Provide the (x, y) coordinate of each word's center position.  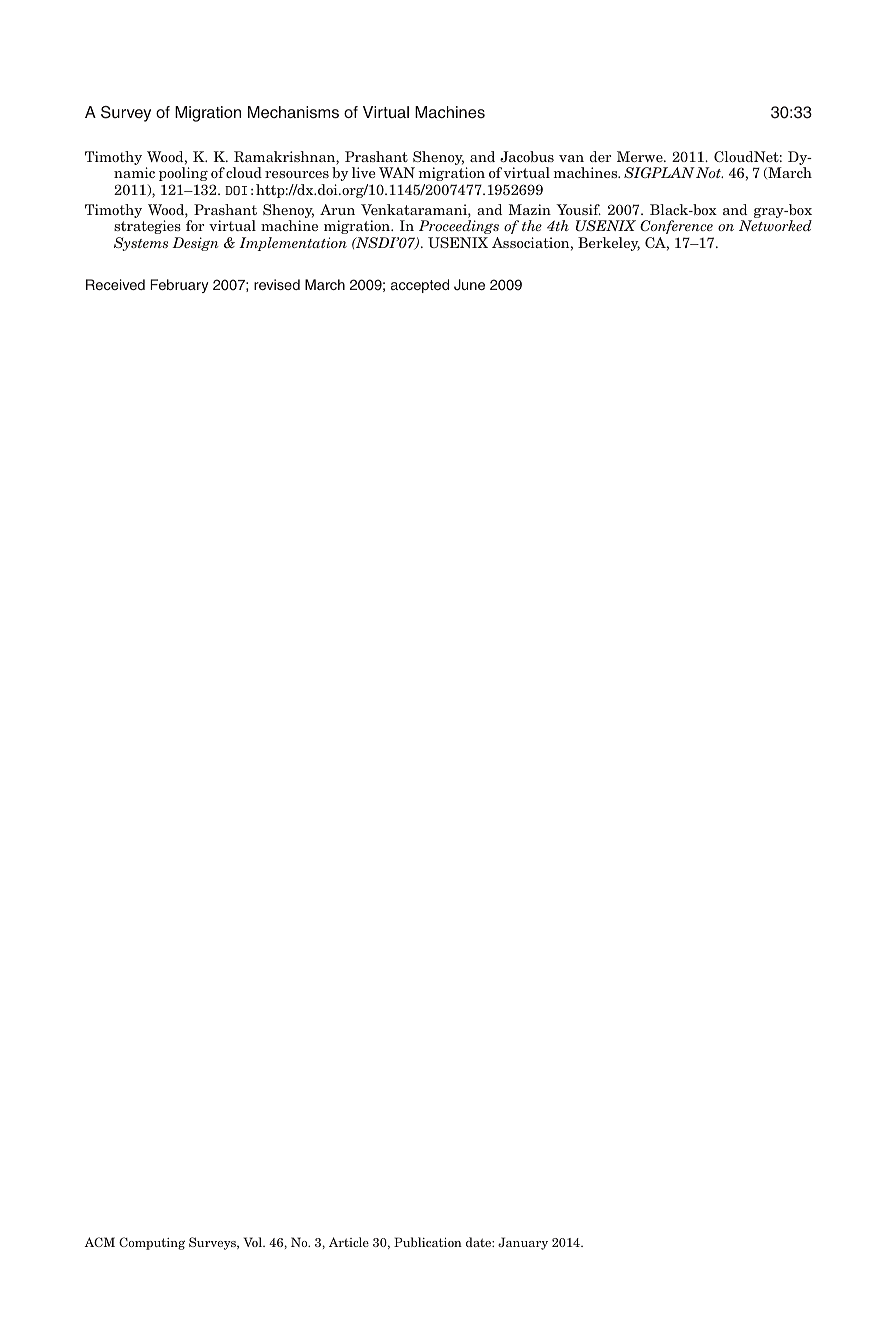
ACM (99, 1242)
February (179, 286)
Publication (428, 1242)
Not (709, 172)
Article (349, 1242)
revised (277, 284)
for (195, 225)
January (523, 1243)
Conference (676, 227)
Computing (152, 1243)
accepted (420, 286)
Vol (254, 1242)
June (469, 285)
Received (115, 284)
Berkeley (609, 244)
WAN (397, 172)
